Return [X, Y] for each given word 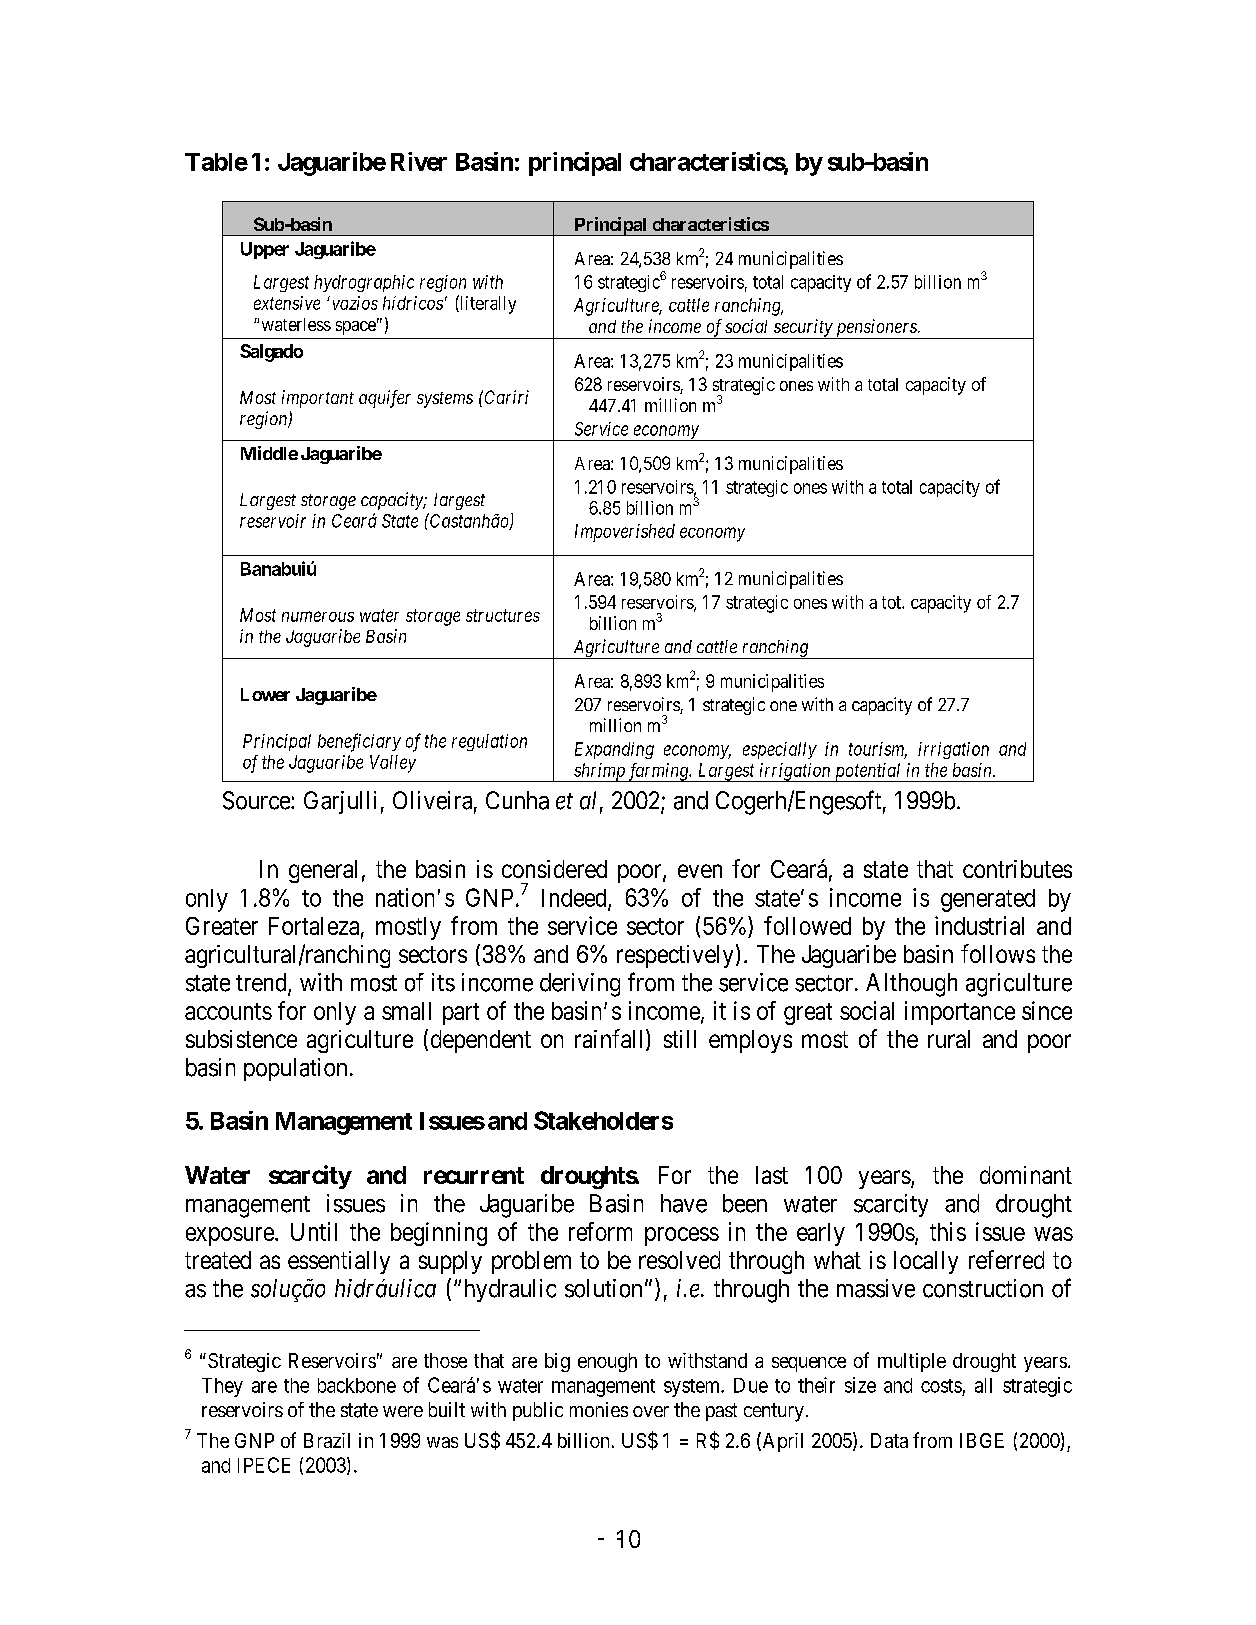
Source [257, 800]
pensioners [876, 329]
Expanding [614, 750]
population [295, 1069]
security [803, 329]
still [680, 1039]
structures [503, 615]
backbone [357, 1385]
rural [949, 1039]
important [318, 399]
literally [487, 304]
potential [868, 772]
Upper [265, 250]
